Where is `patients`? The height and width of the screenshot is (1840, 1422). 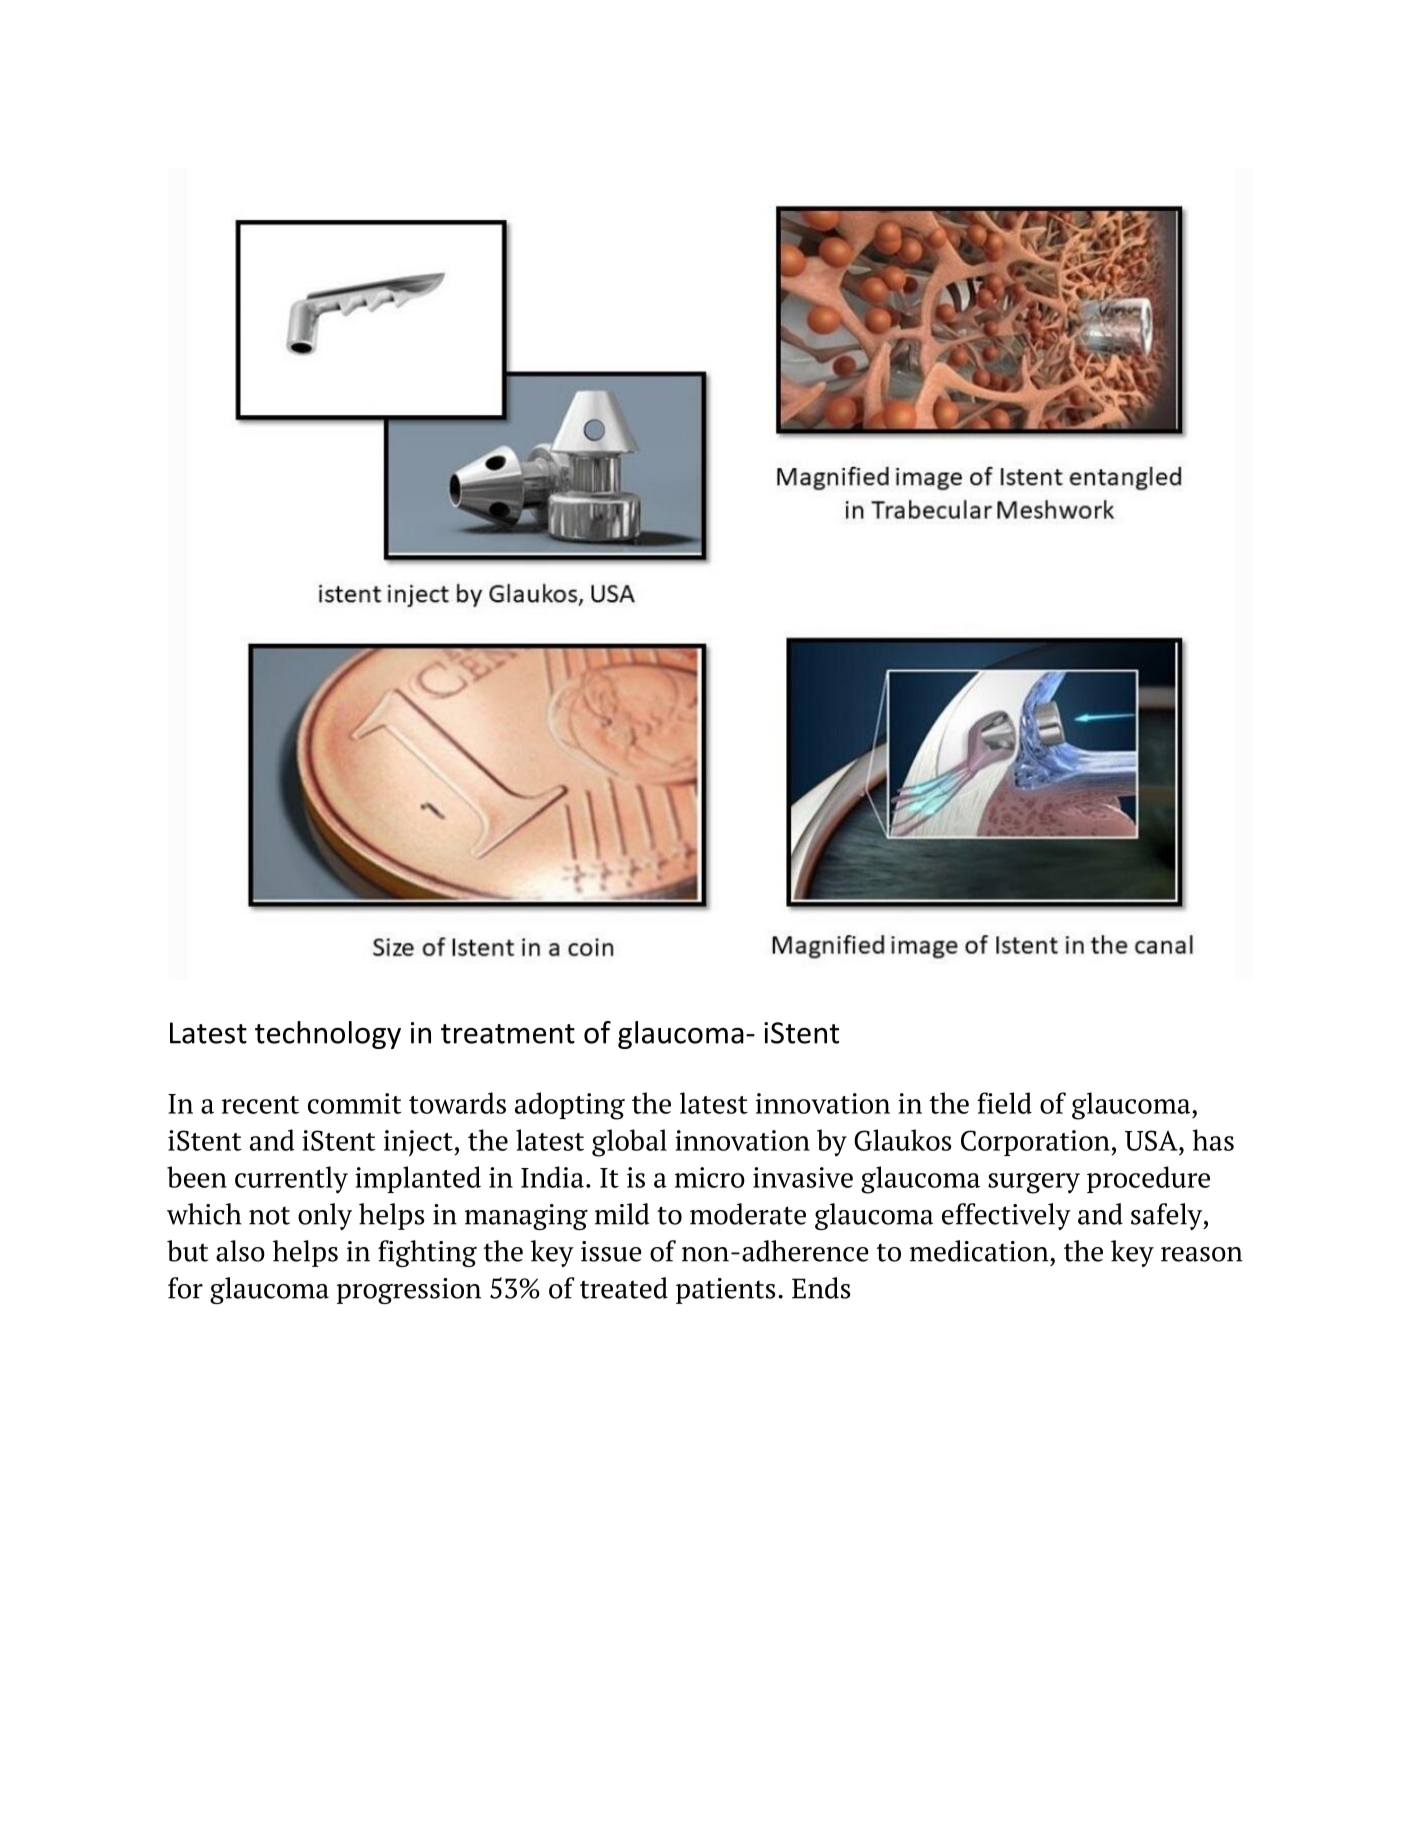 patients is located at coordinates (726, 1291).
